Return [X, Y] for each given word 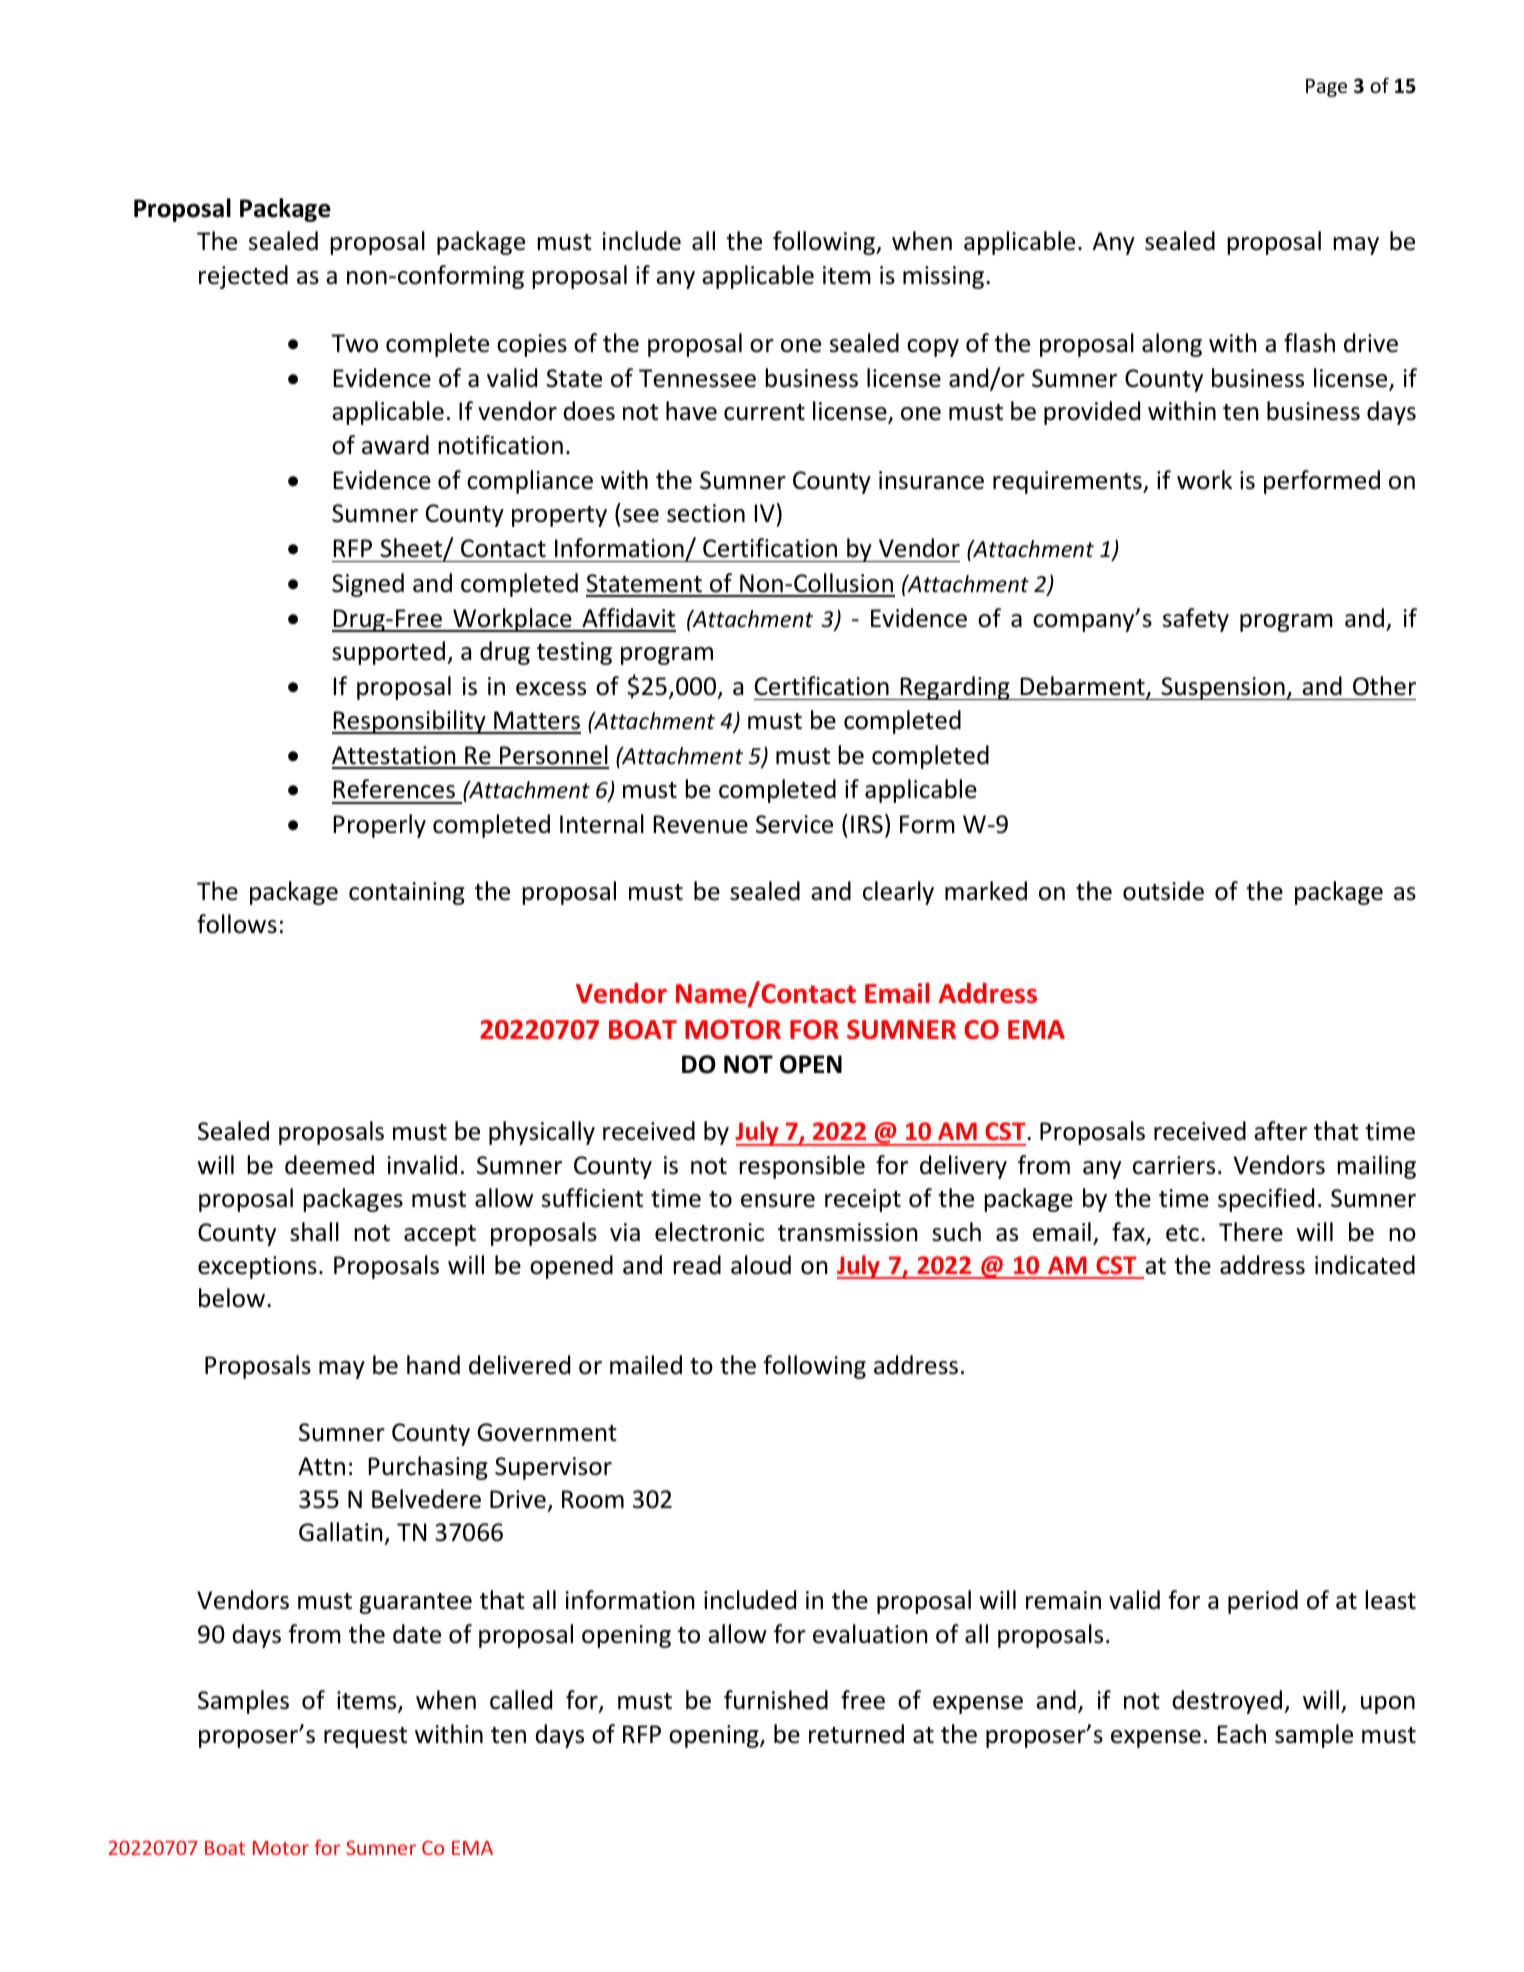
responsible [802, 1167]
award [395, 445]
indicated [1365, 1265]
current [764, 412]
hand [433, 1365]
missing [945, 277]
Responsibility [410, 722]
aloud [761, 1265]
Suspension [1223, 688]
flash [1309, 343]
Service [794, 824]
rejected [243, 277]
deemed [329, 1165]
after [1280, 1131]
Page [1326, 88]
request [365, 1737]
